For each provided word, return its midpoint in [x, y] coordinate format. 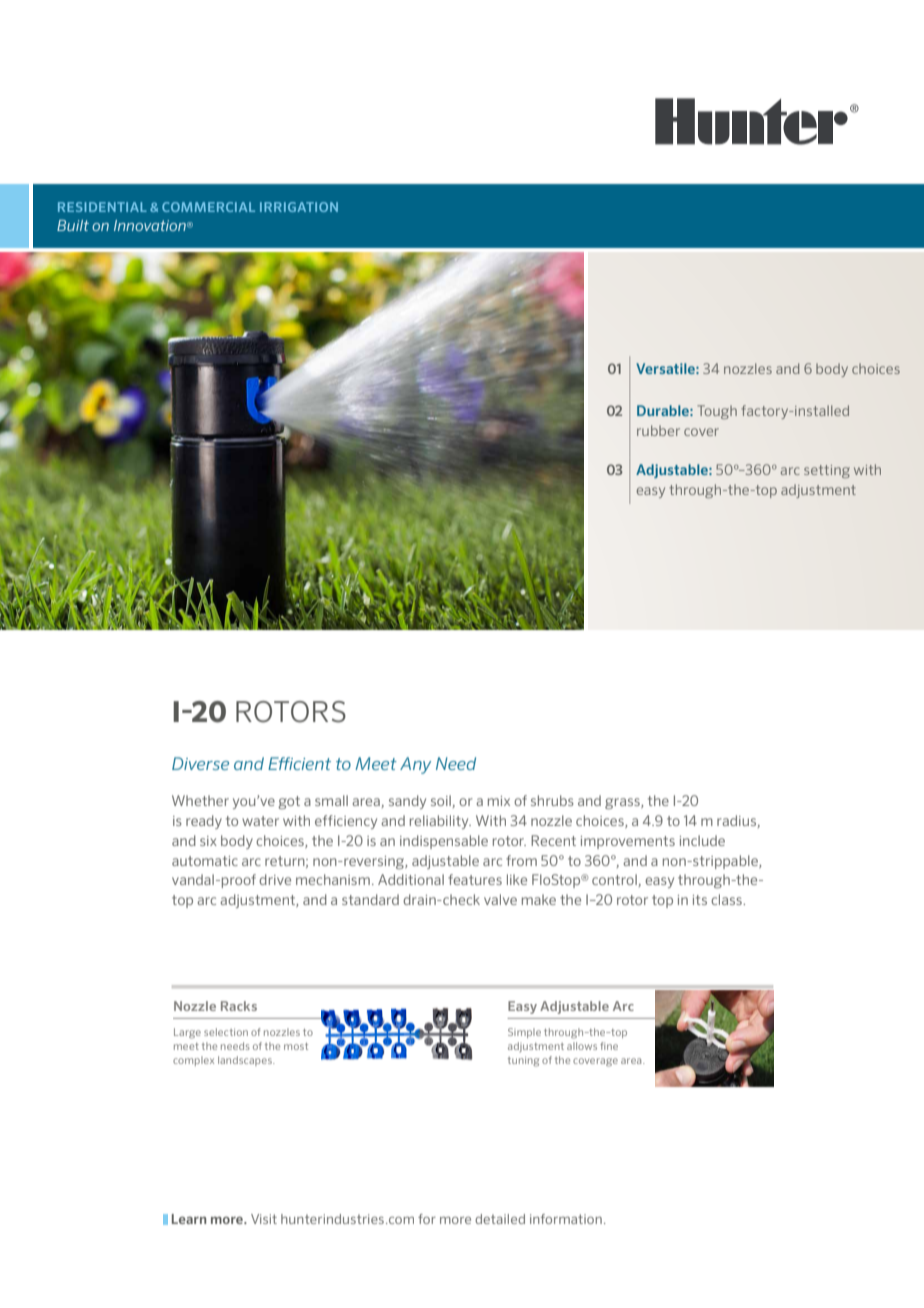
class [727, 899]
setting [827, 471]
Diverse [200, 763]
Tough [717, 412]
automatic [205, 861]
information [566, 1219]
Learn [189, 1219]
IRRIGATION [299, 207]
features [475, 879]
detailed [500, 1219]
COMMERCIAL [208, 207]
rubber [658, 430]
